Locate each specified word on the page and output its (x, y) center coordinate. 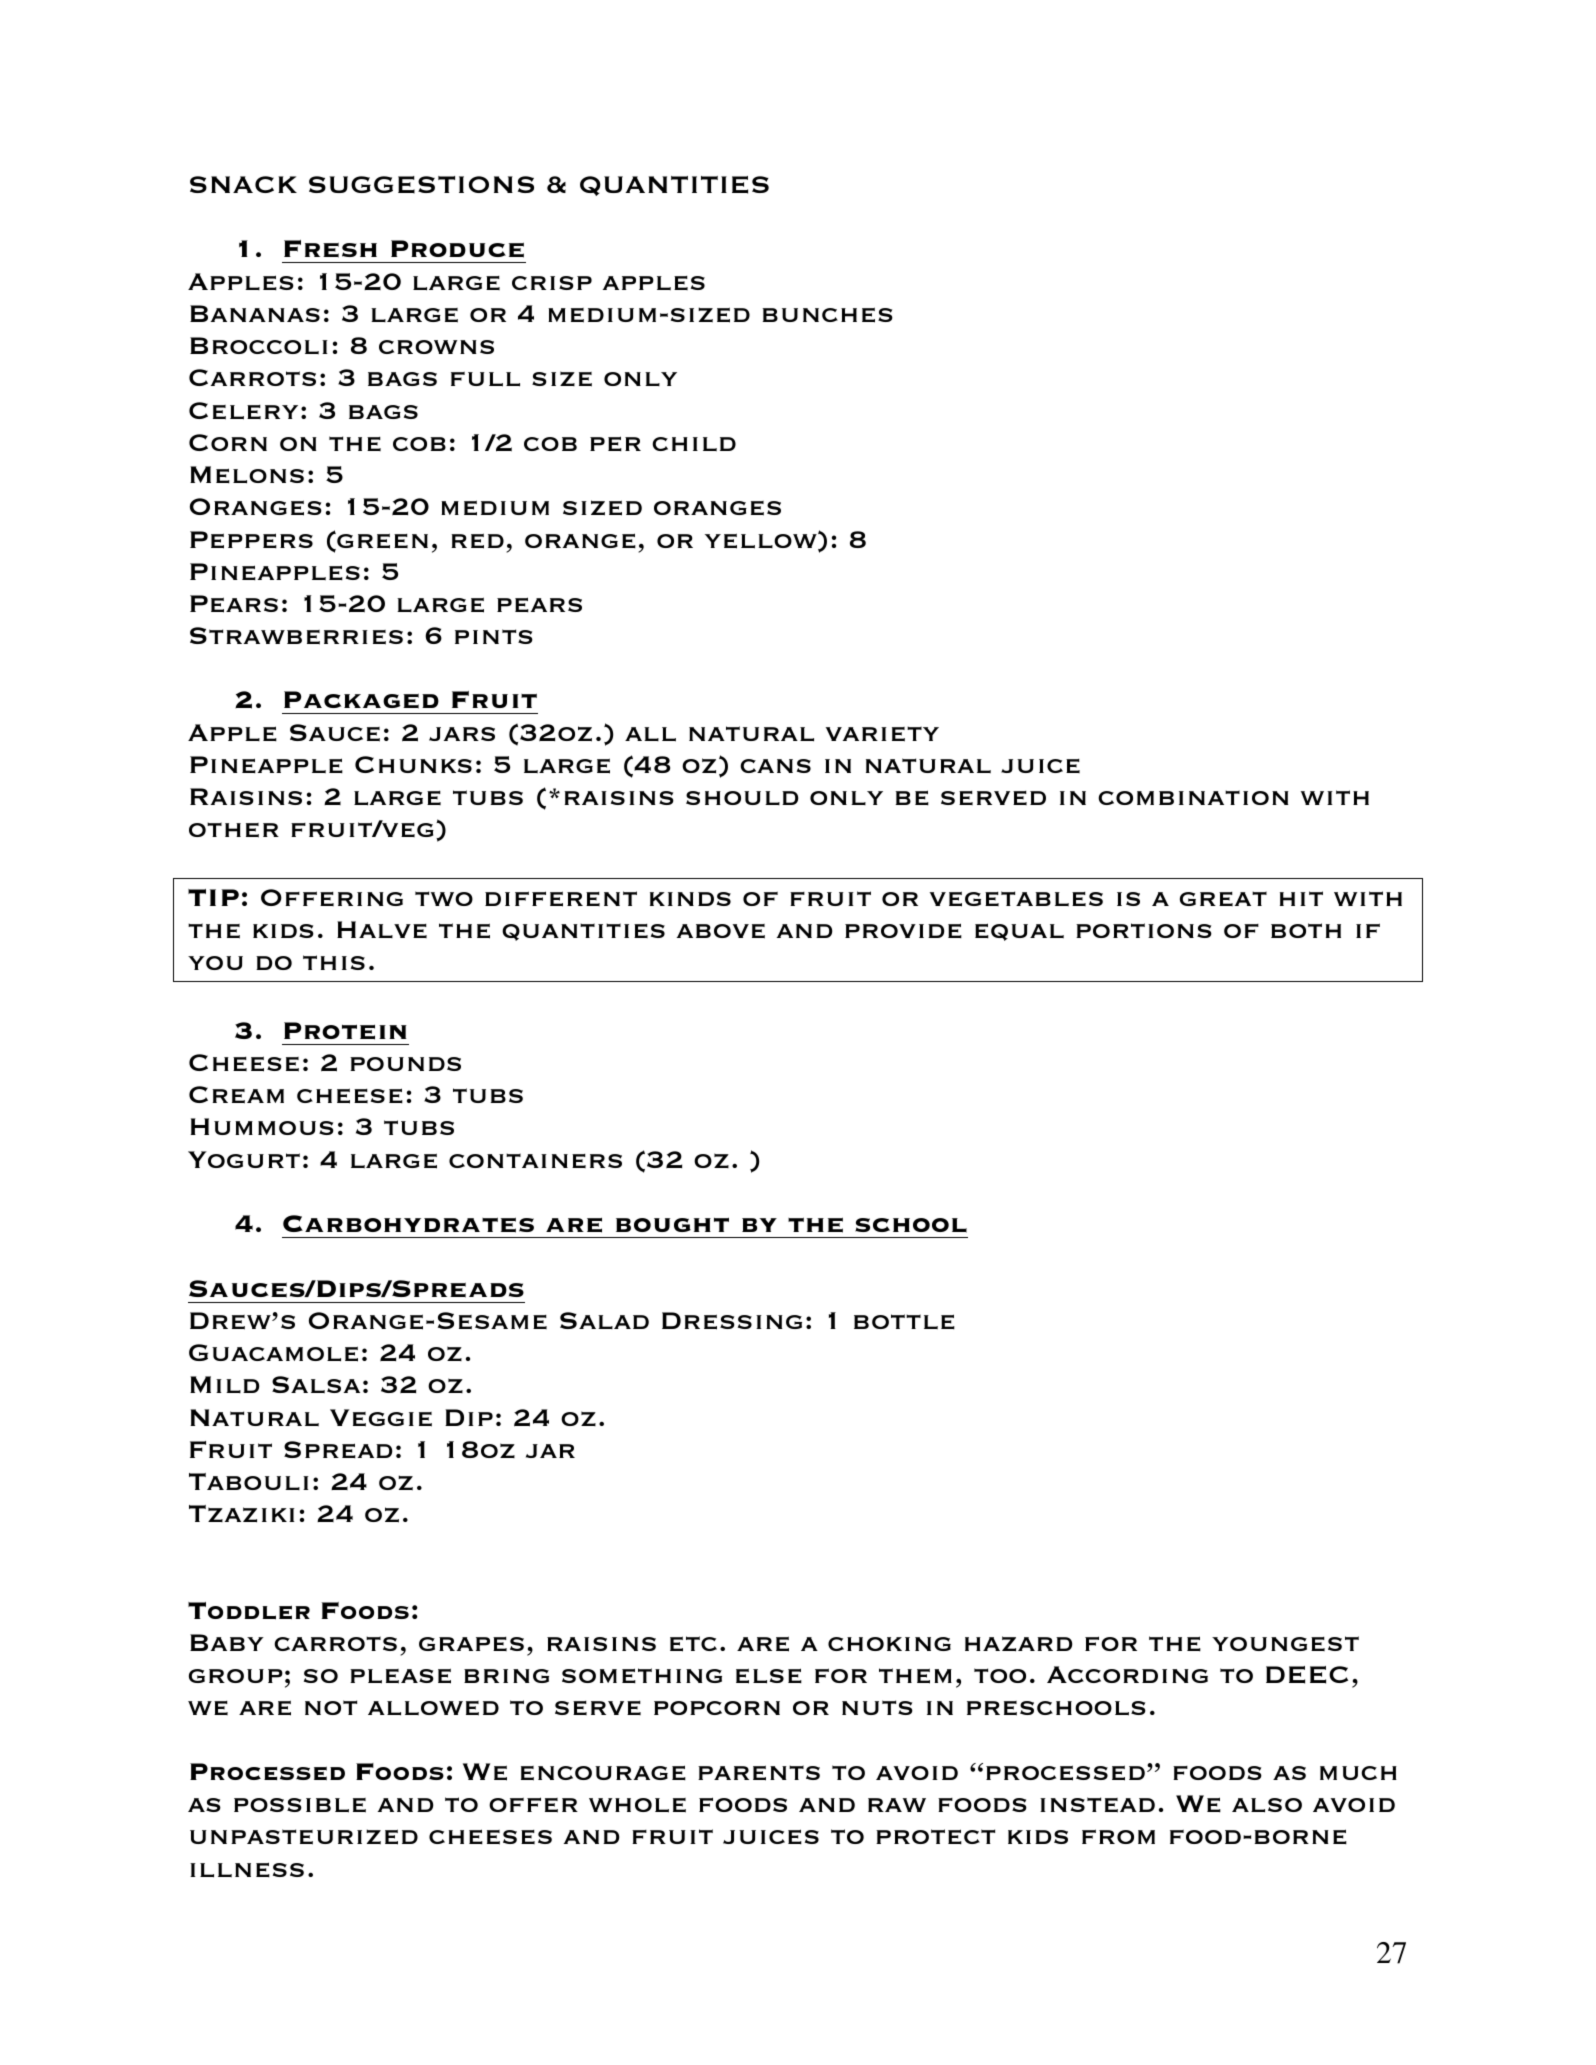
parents (759, 1773)
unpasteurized (304, 1837)
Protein (345, 1031)
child (694, 444)
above (721, 931)
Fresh (330, 249)
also (1267, 1805)
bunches (828, 315)
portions (1144, 930)
